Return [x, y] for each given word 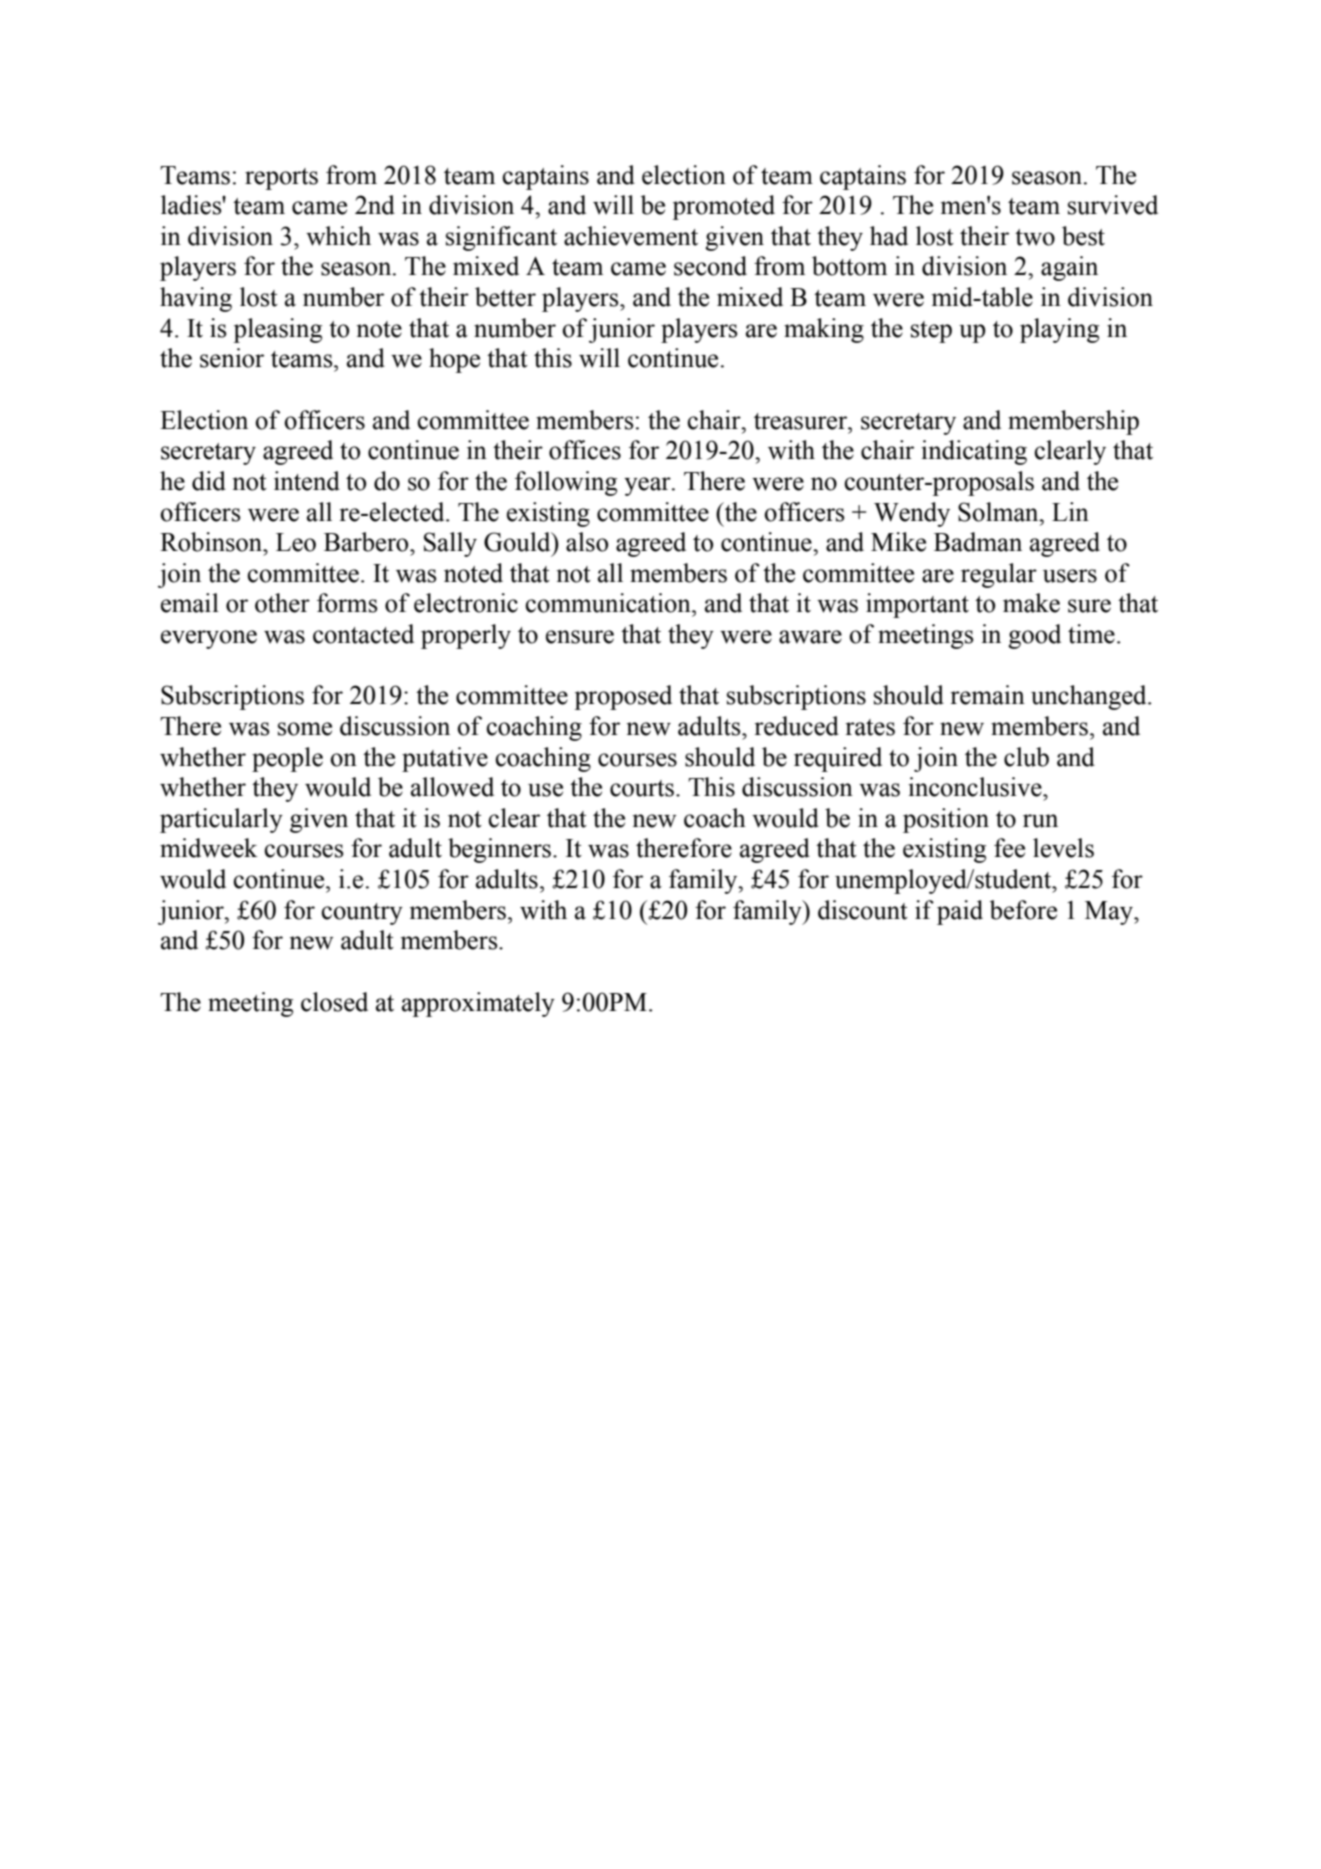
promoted [723, 207]
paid [960, 912]
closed [334, 1002]
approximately [478, 1004]
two [1035, 237]
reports [281, 179]
